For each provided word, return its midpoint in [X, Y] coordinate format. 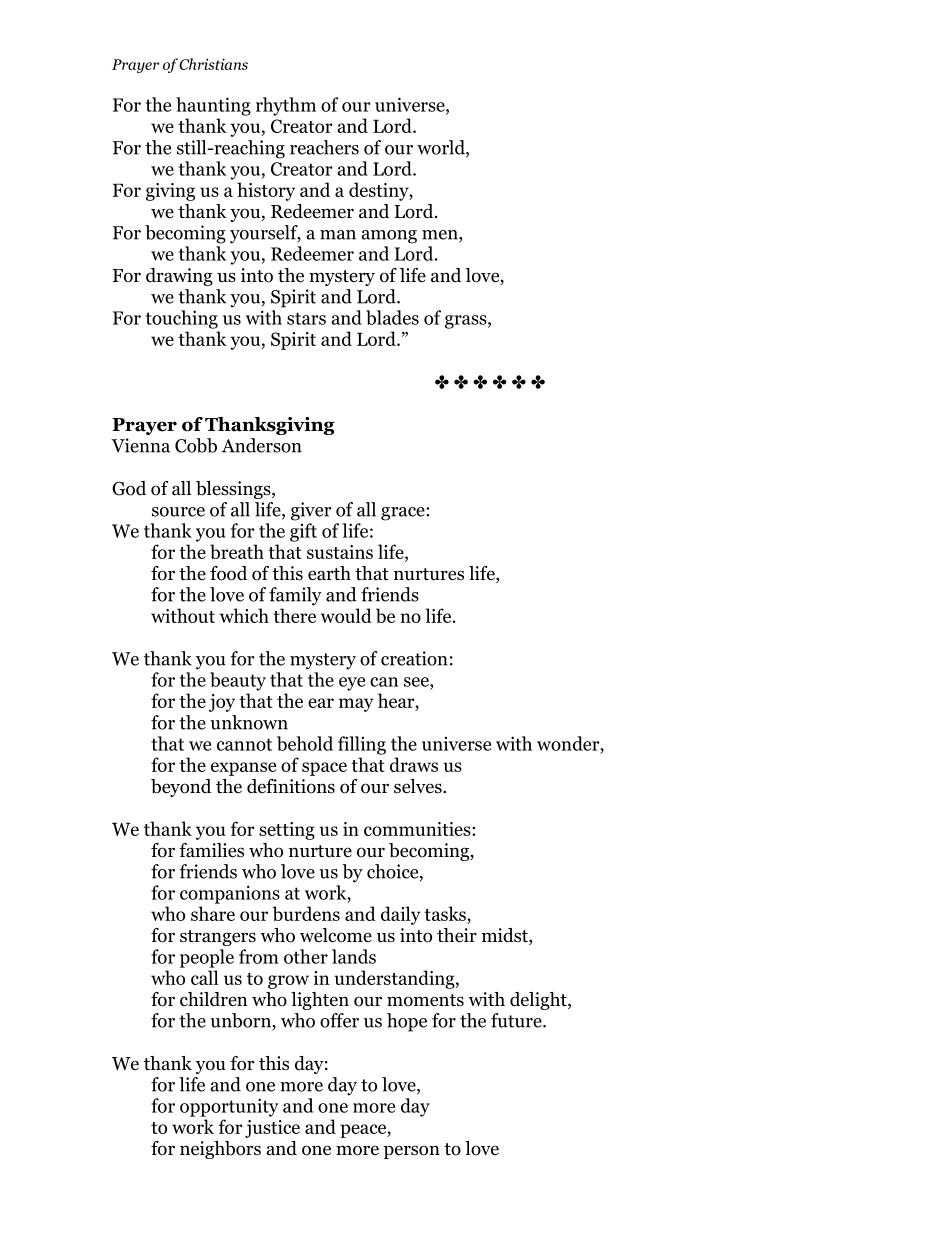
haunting [213, 106]
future [517, 1020]
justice [272, 1129]
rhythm [286, 106]
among [389, 237]
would [346, 615]
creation [414, 658]
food [228, 573]
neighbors [220, 1150]
